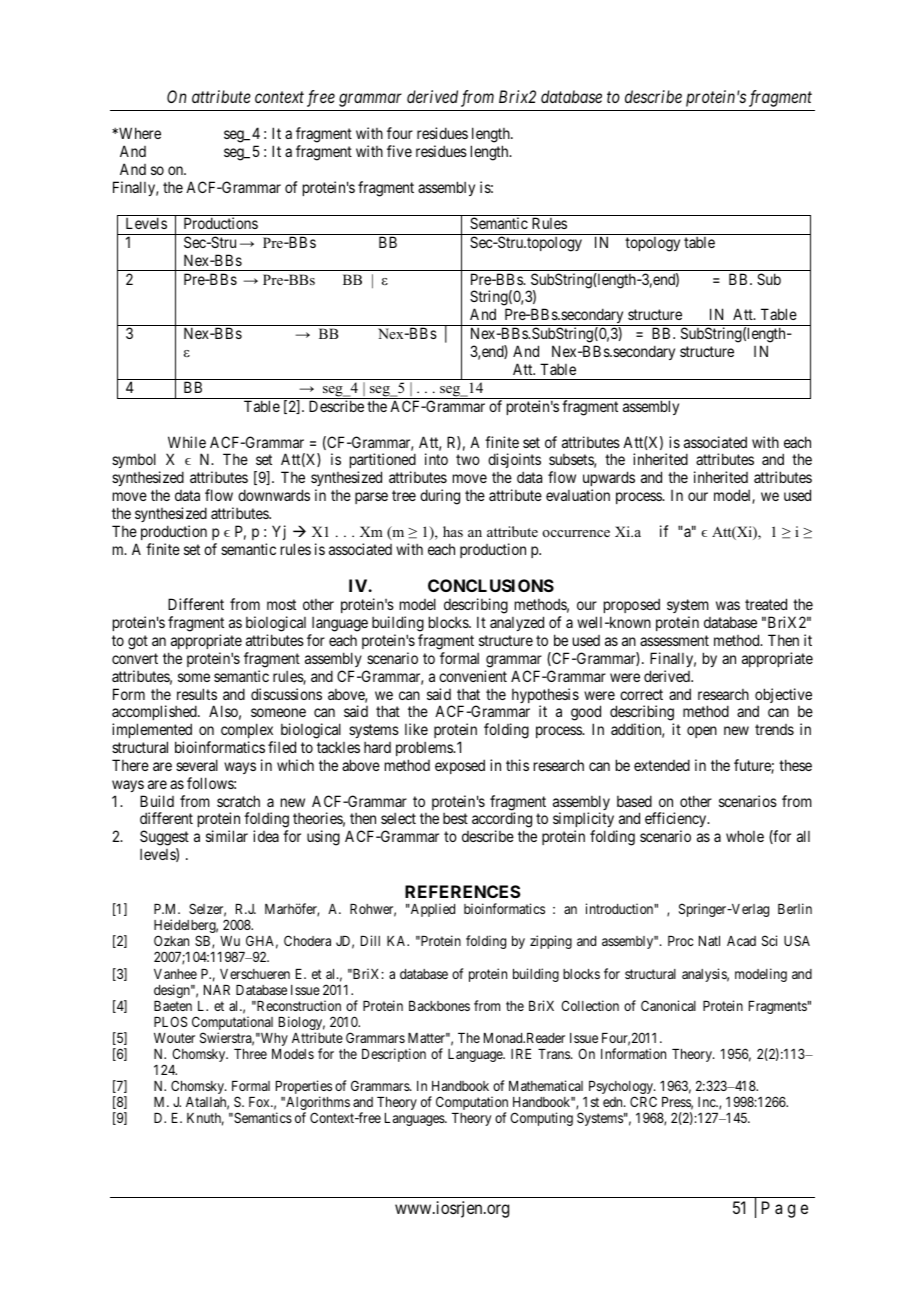 This document has width=924, height=1307. I want to click on While, so click(187, 442).
